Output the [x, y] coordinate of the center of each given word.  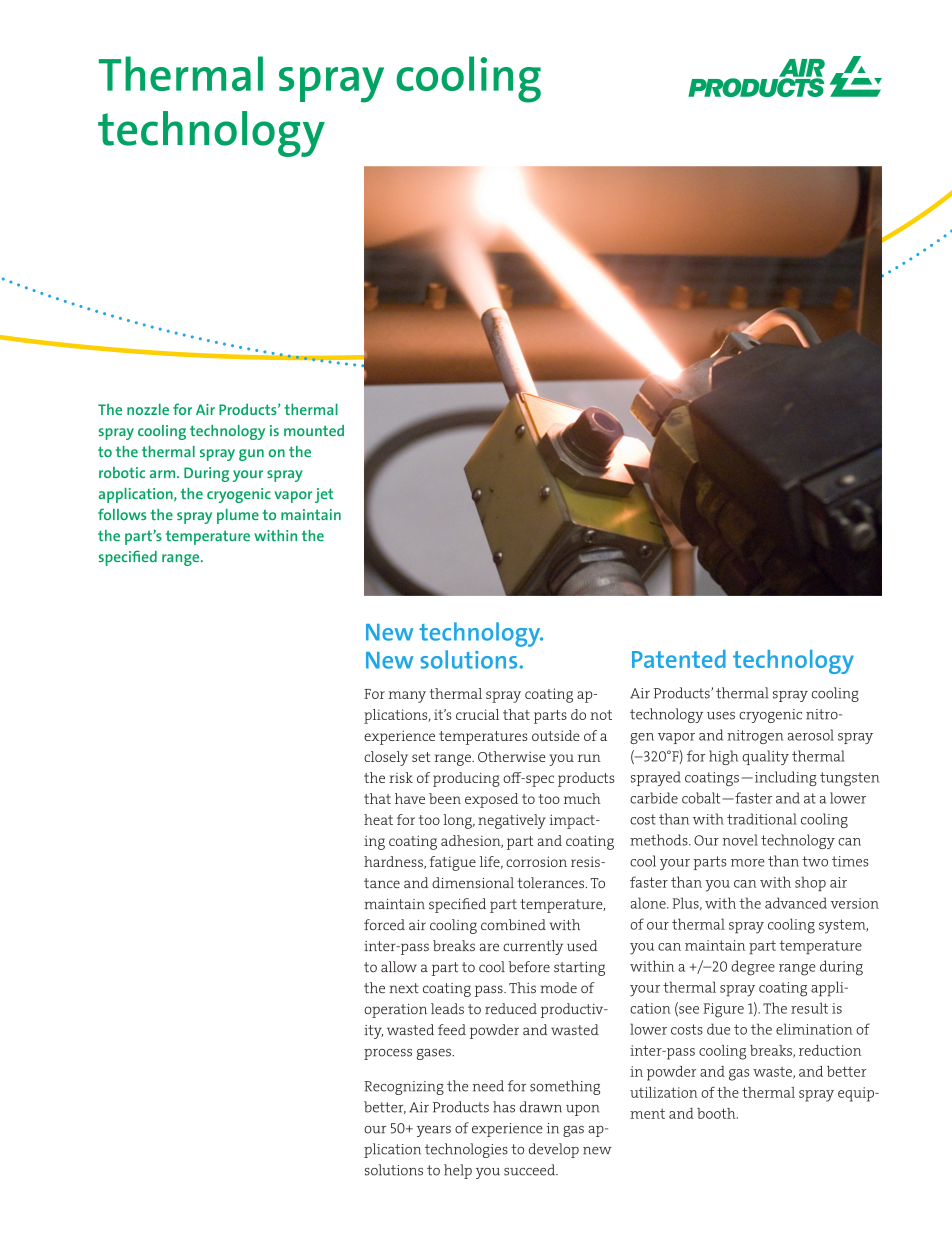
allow [399, 966]
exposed [491, 800]
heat [378, 819]
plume [238, 516]
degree [753, 968]
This [522, 988]
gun [251, 455]
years [434, 1131]
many [407, 697]
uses [721, 716]
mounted [314, 430]
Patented [679, 659]
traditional [762, 819]
